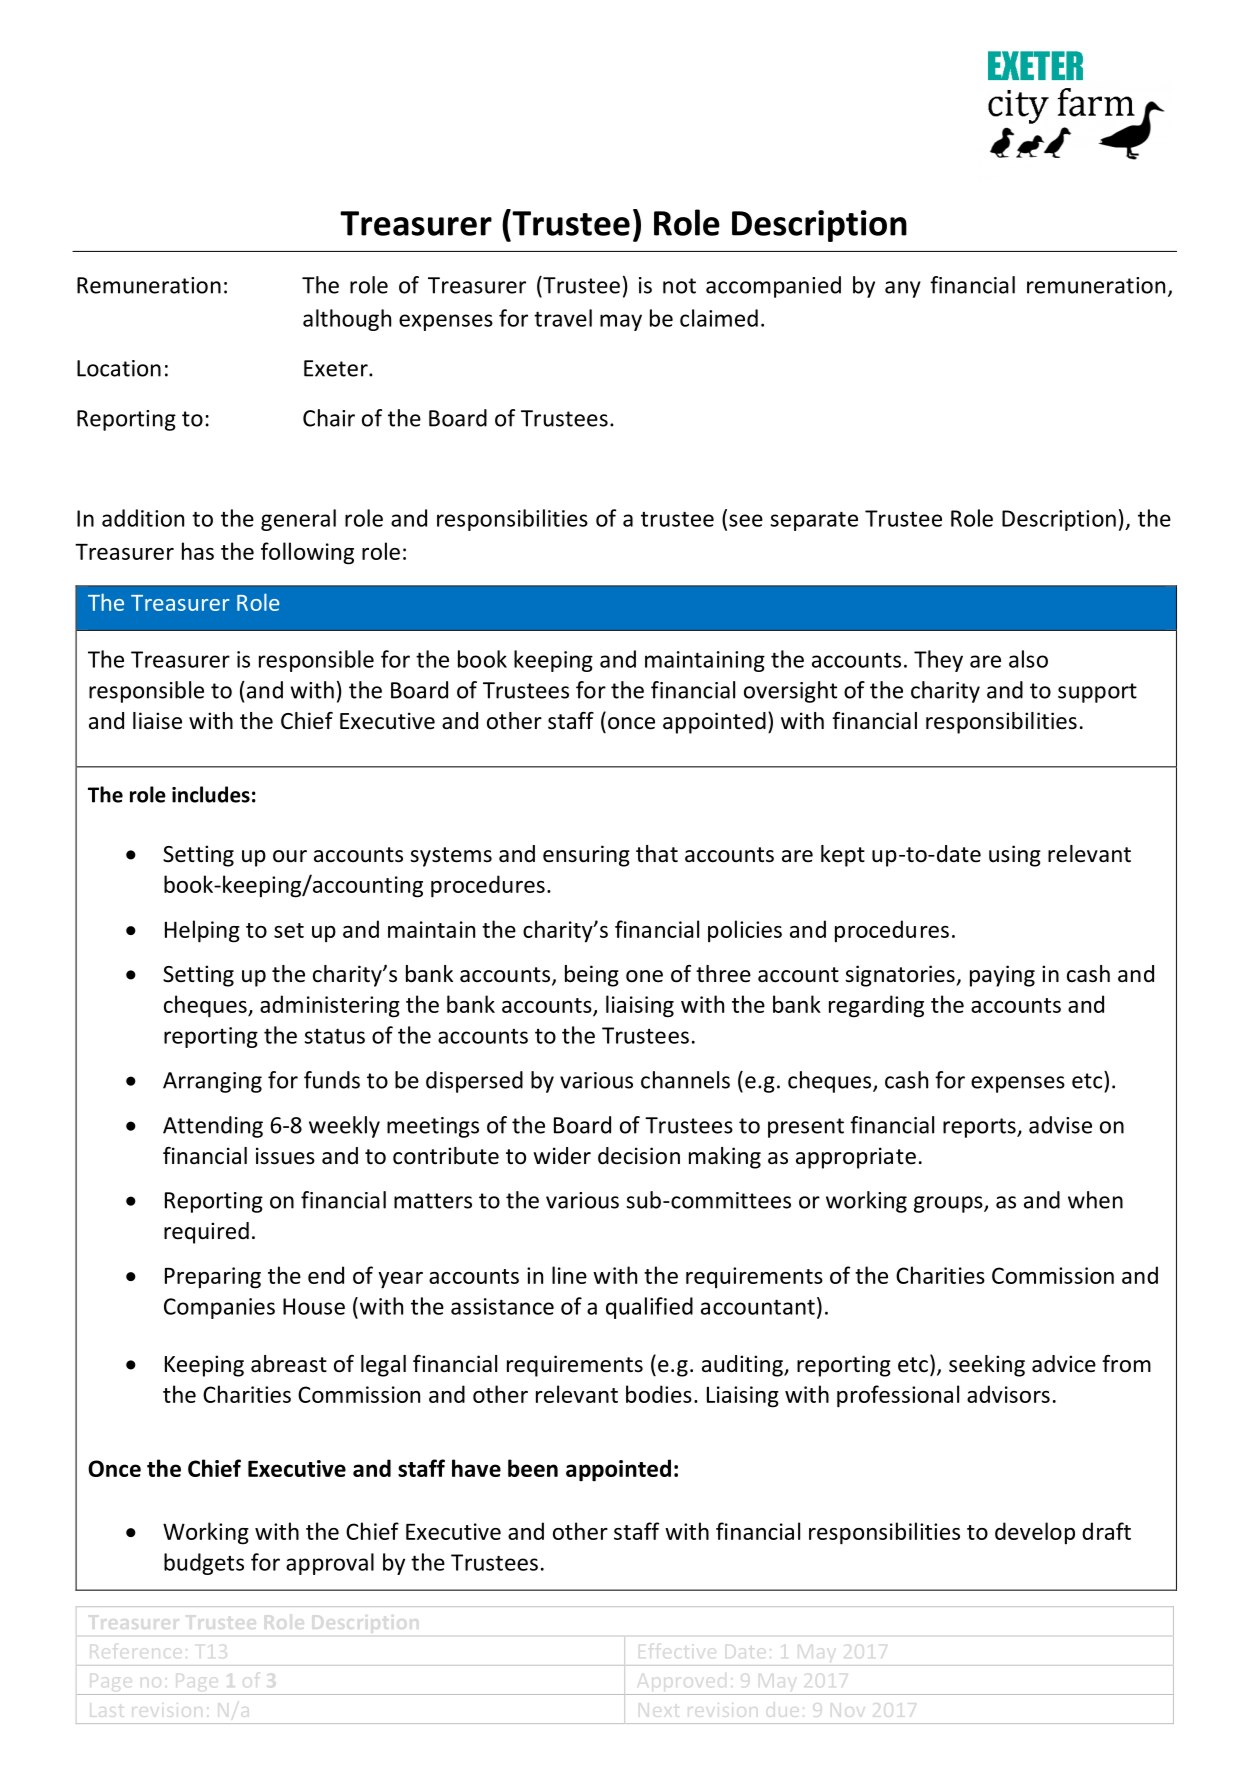  What do you see at coordinates (563, 318) in the image?
I see `travel` at bounding box center [563, 318].
